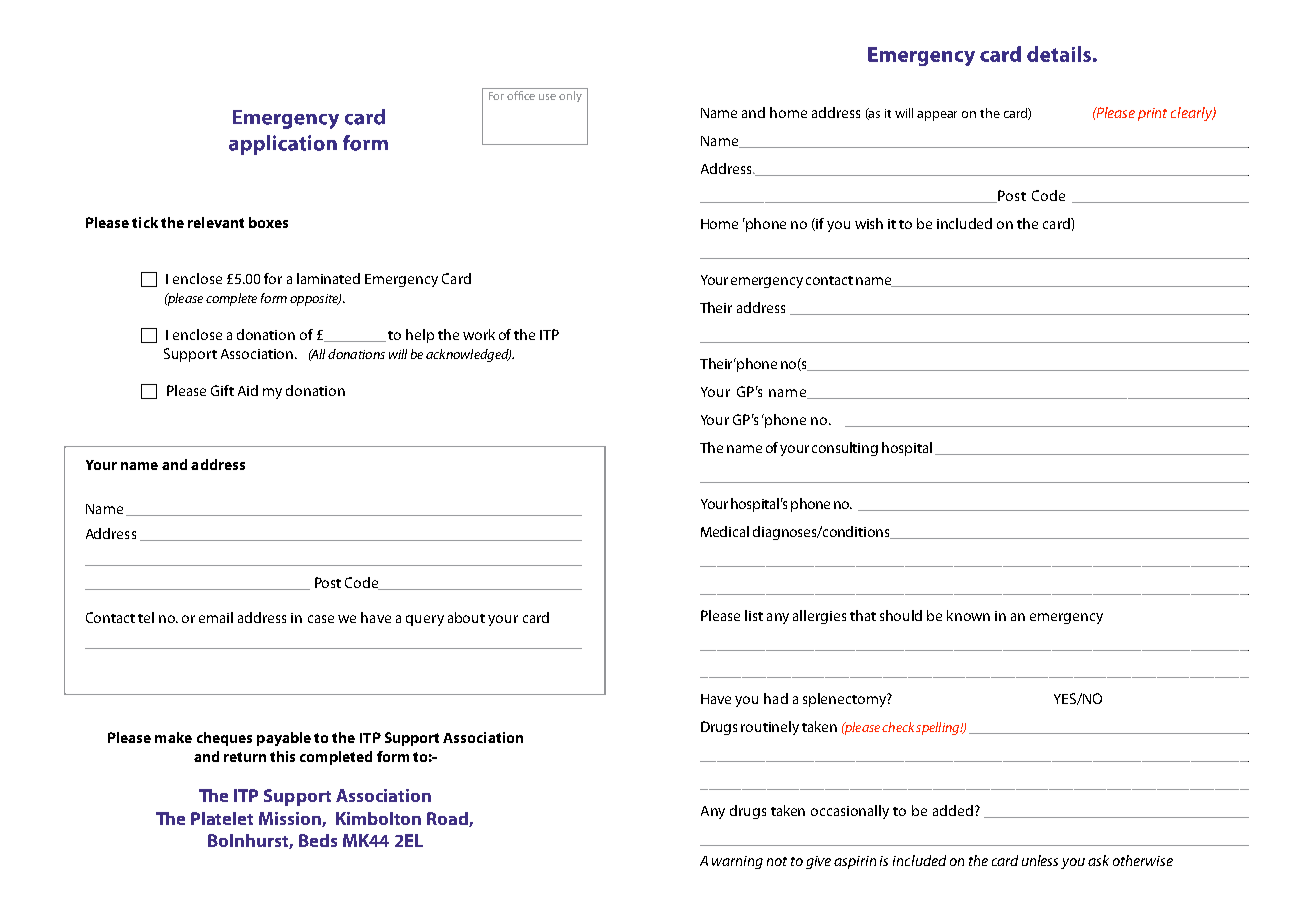  What do you see at coordinates (869, 223) in the image?
I see `wish` at bounding box center [869, 223].
